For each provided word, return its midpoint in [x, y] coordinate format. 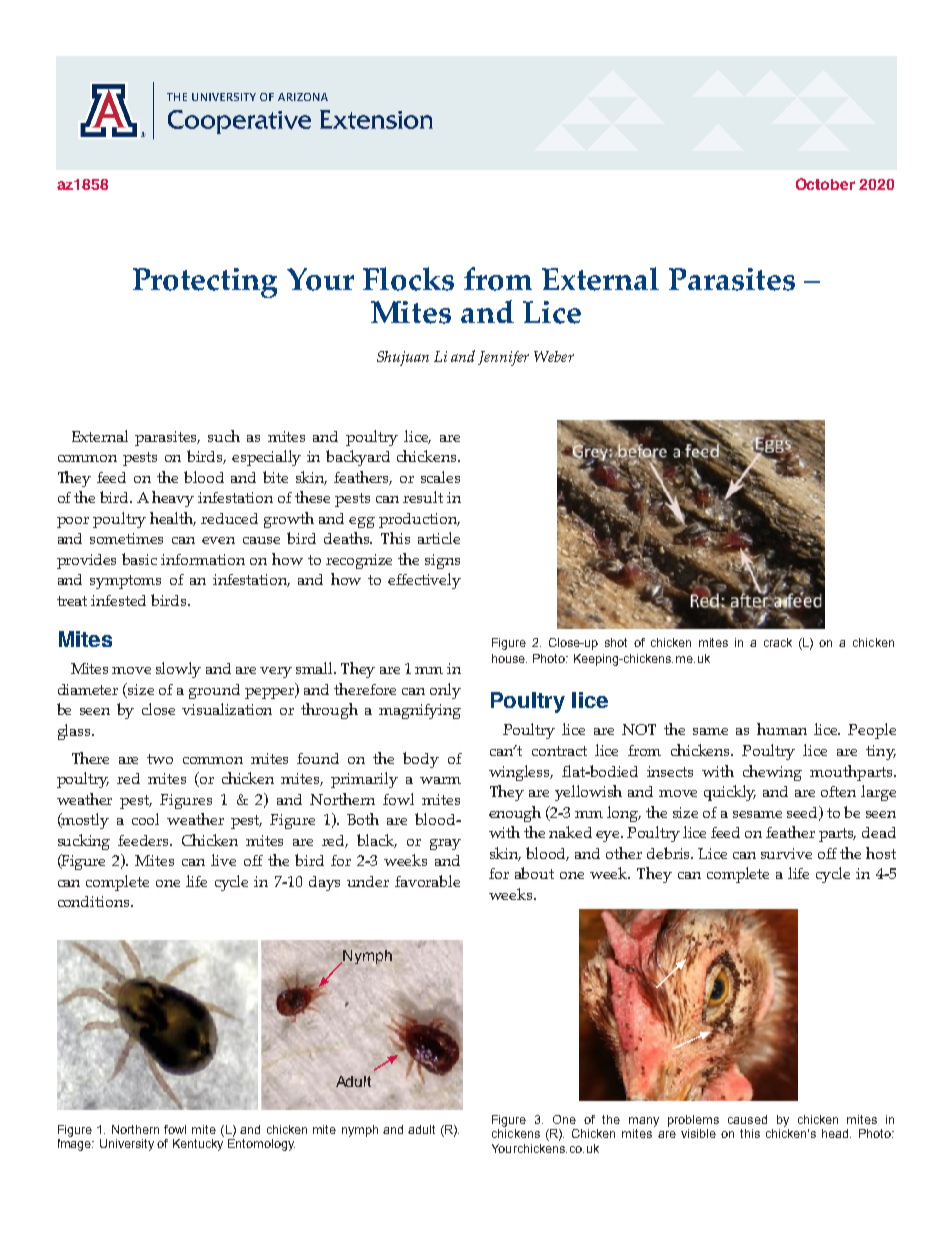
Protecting [205, 283]
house [509, 658]
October [825, 184]
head [836, 1133]
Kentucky [198, 1145]
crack [778, 642]
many [644, 1122]
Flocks [408, 279]
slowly [178, 670]
